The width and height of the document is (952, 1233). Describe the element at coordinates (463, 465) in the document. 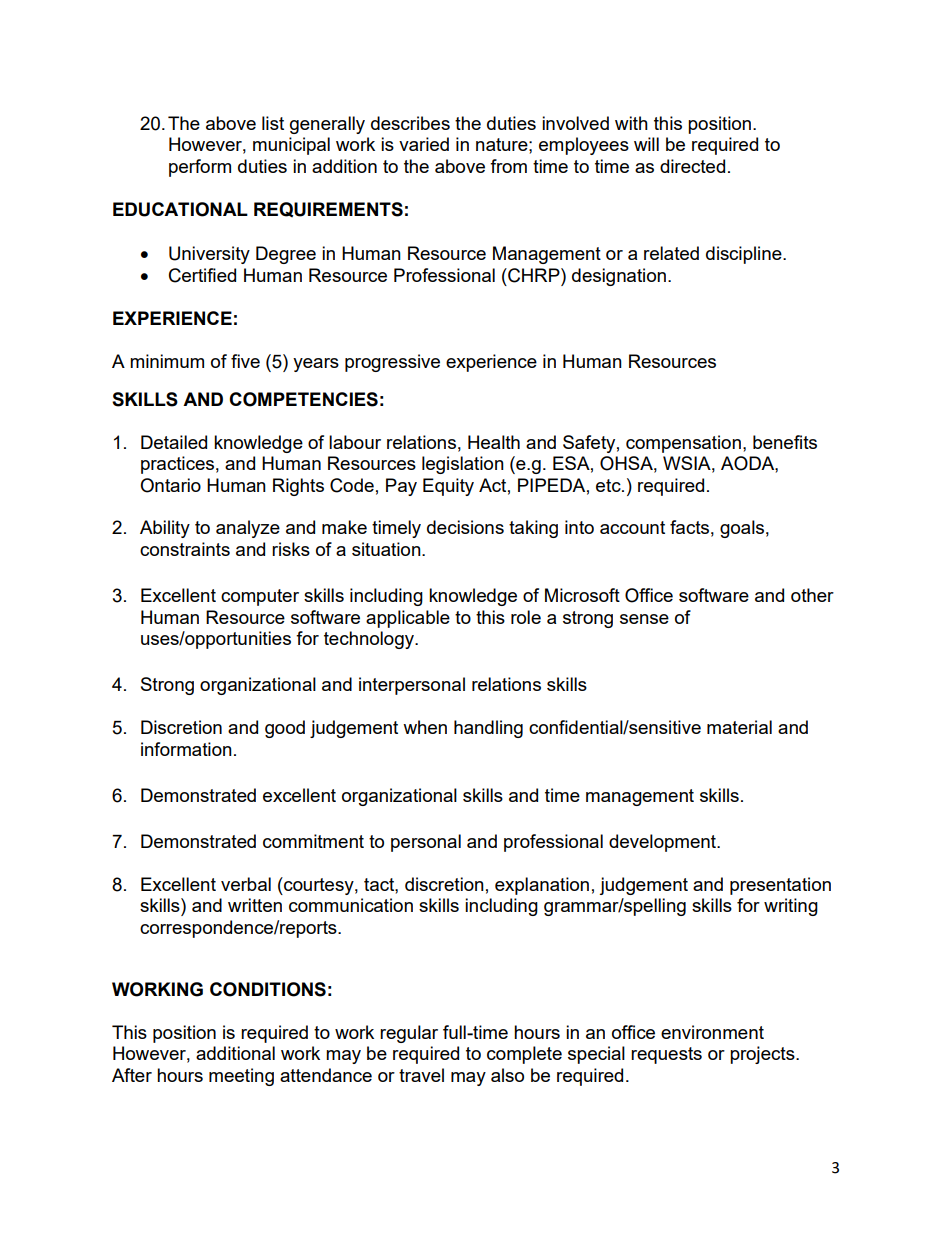

I see `legislation` at that location.
